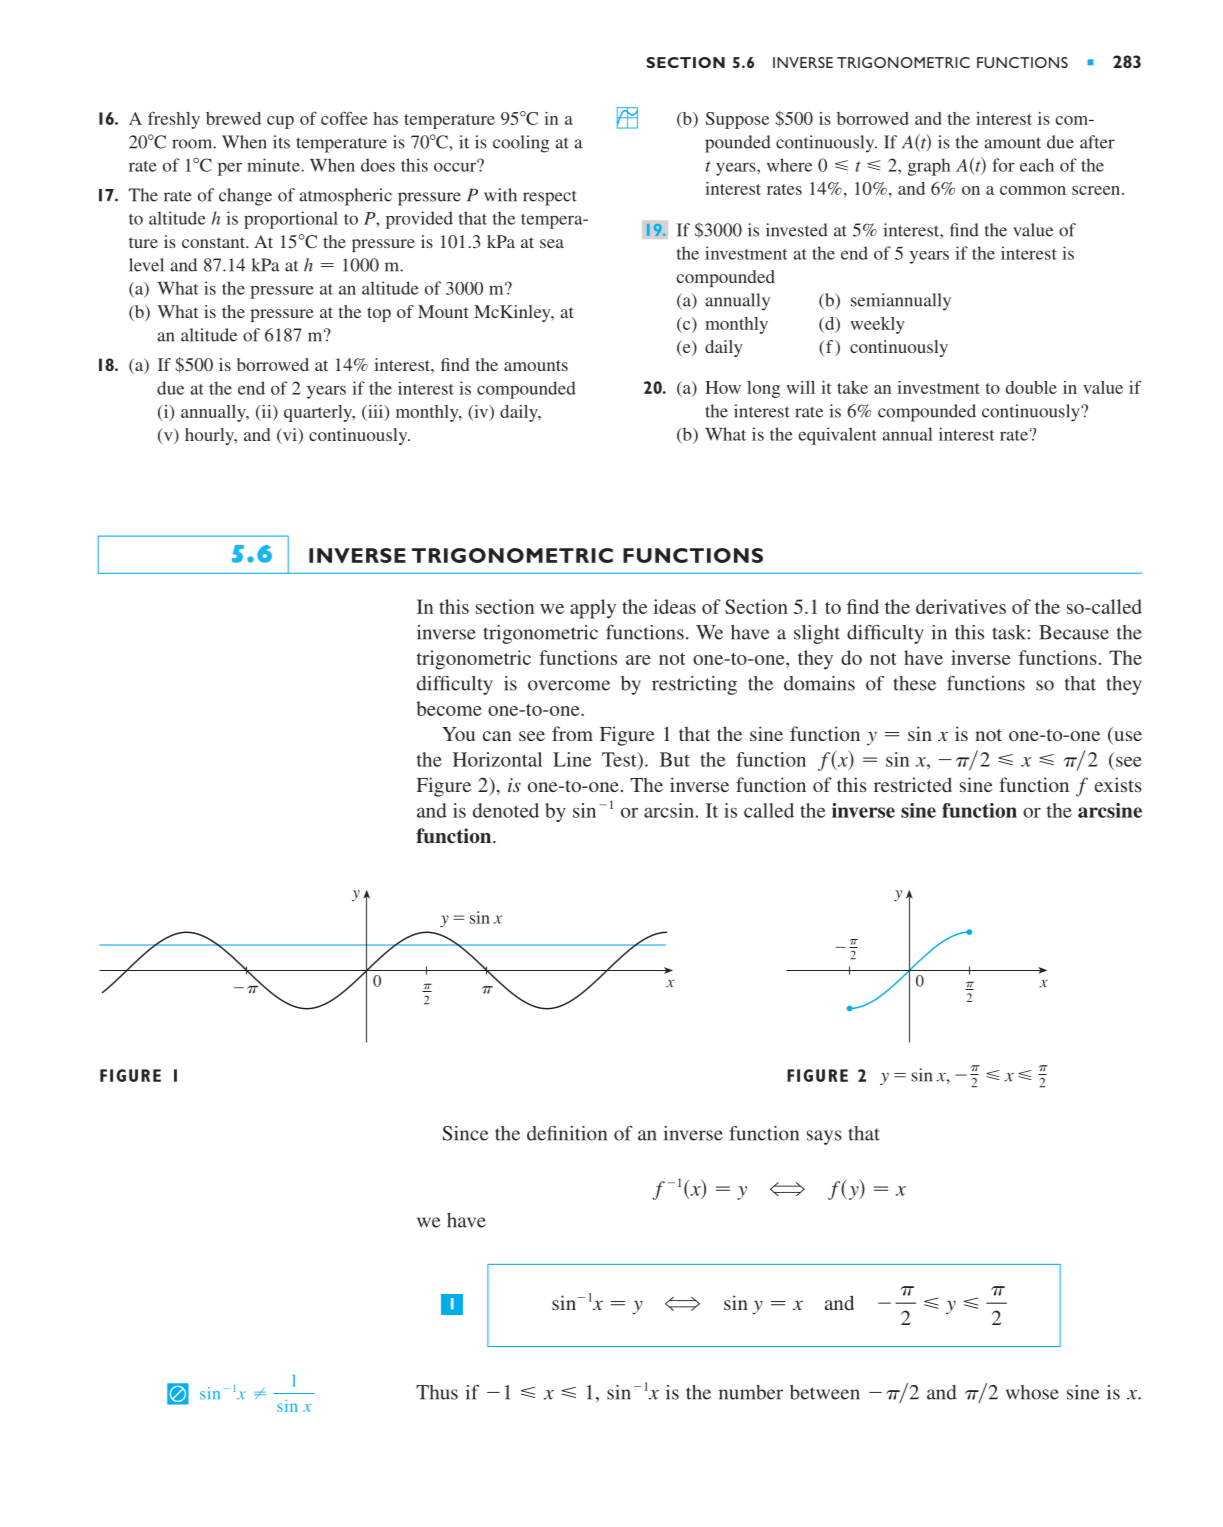  I want to click on whose, so click(1032, 1392).
